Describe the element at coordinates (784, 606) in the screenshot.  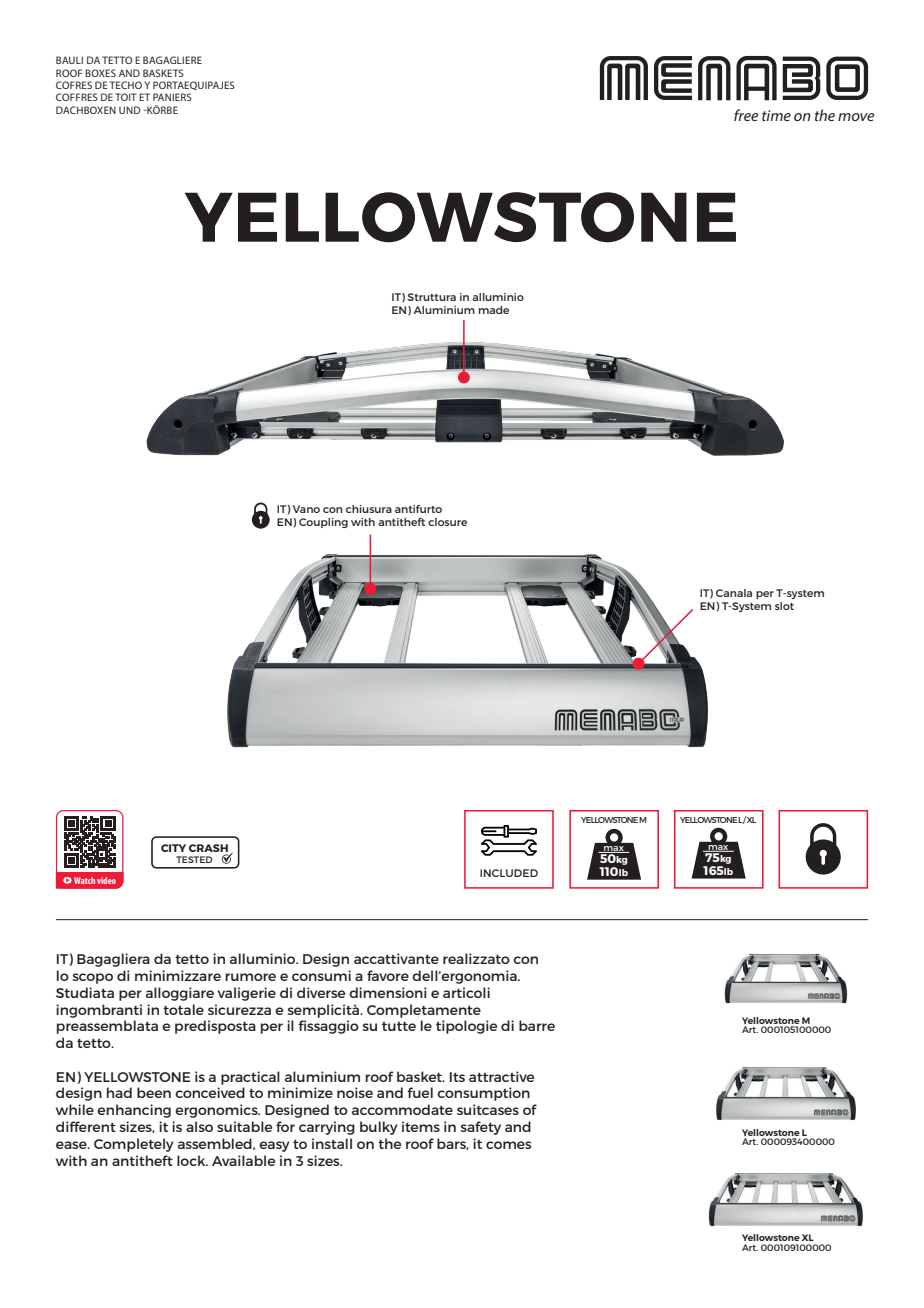
I see `slot` at that location.
